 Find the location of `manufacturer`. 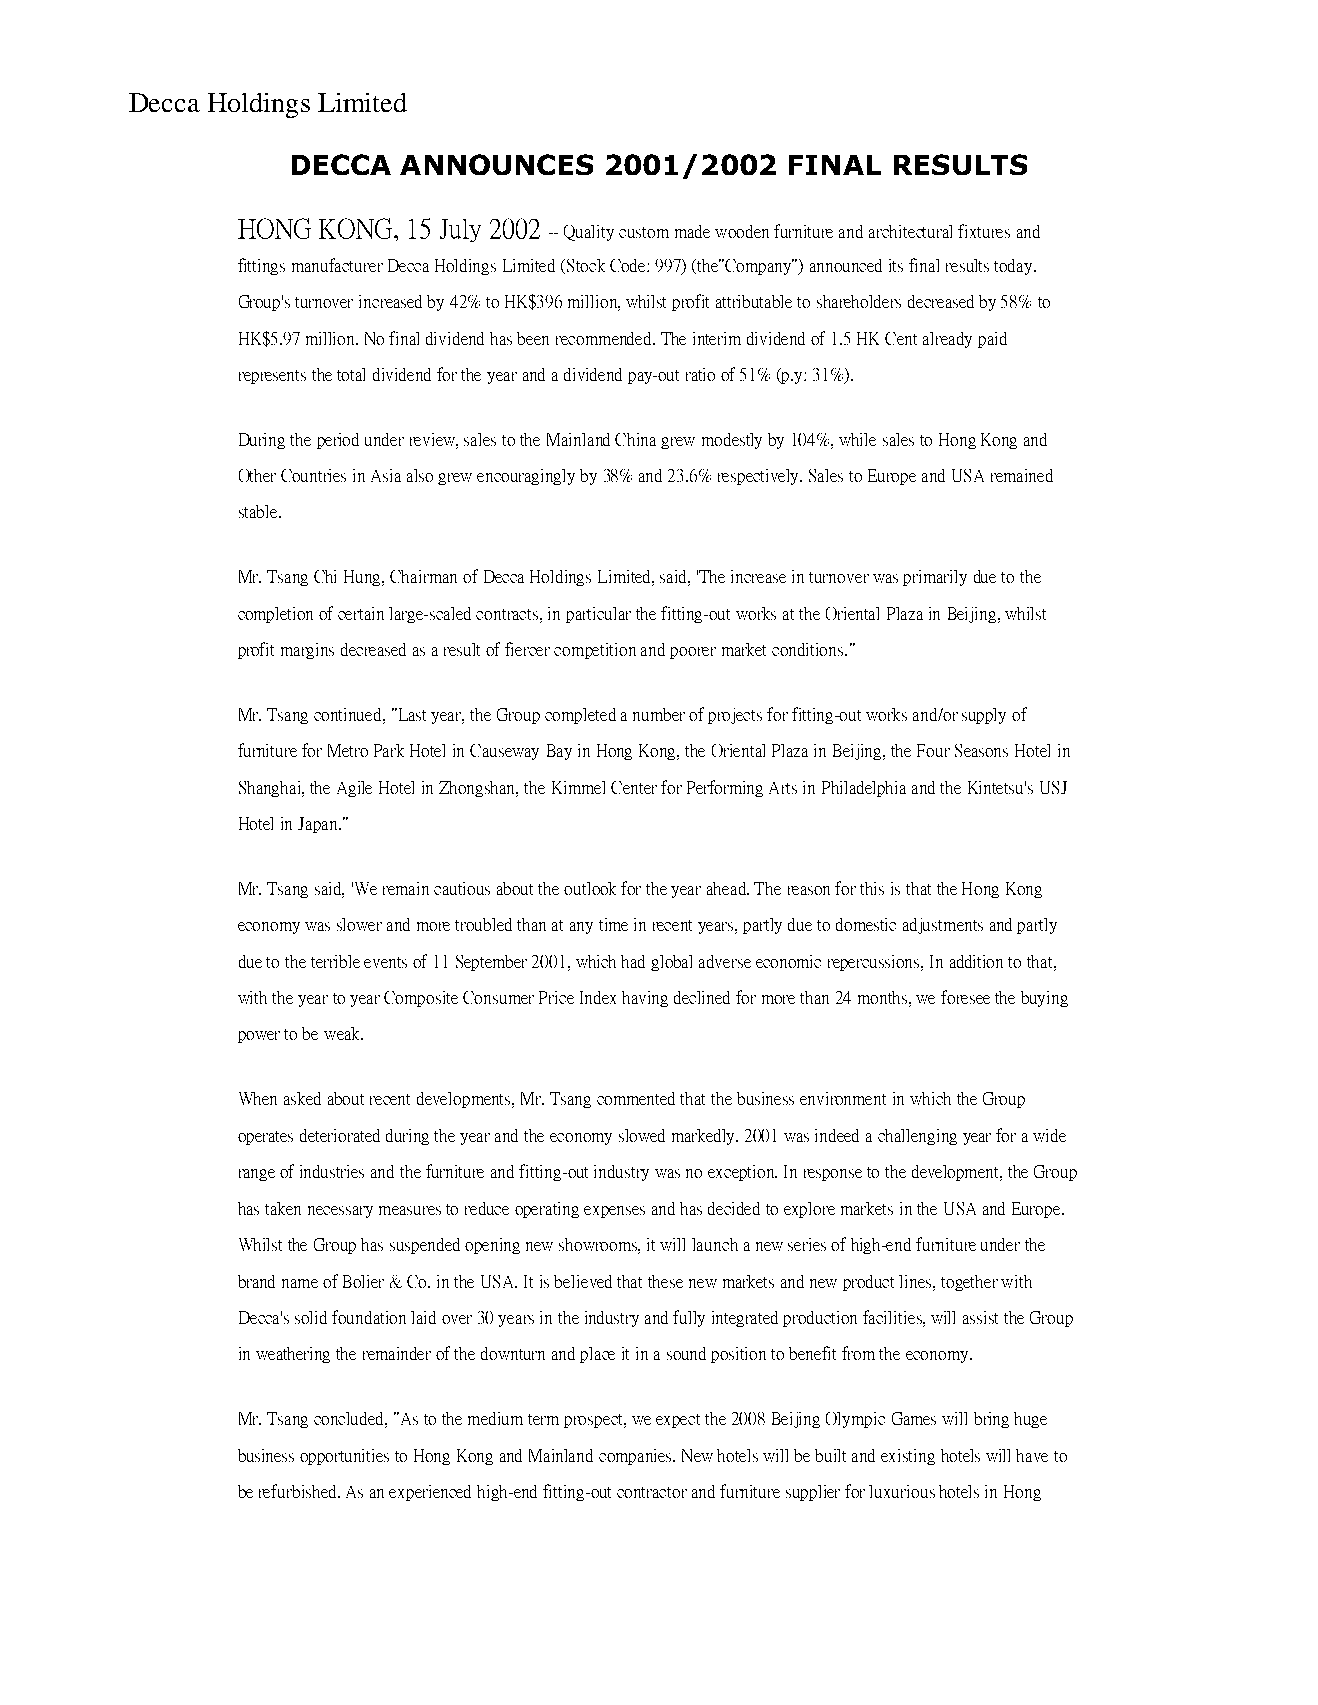

manufacturer is located at coordinates (337, 265).
